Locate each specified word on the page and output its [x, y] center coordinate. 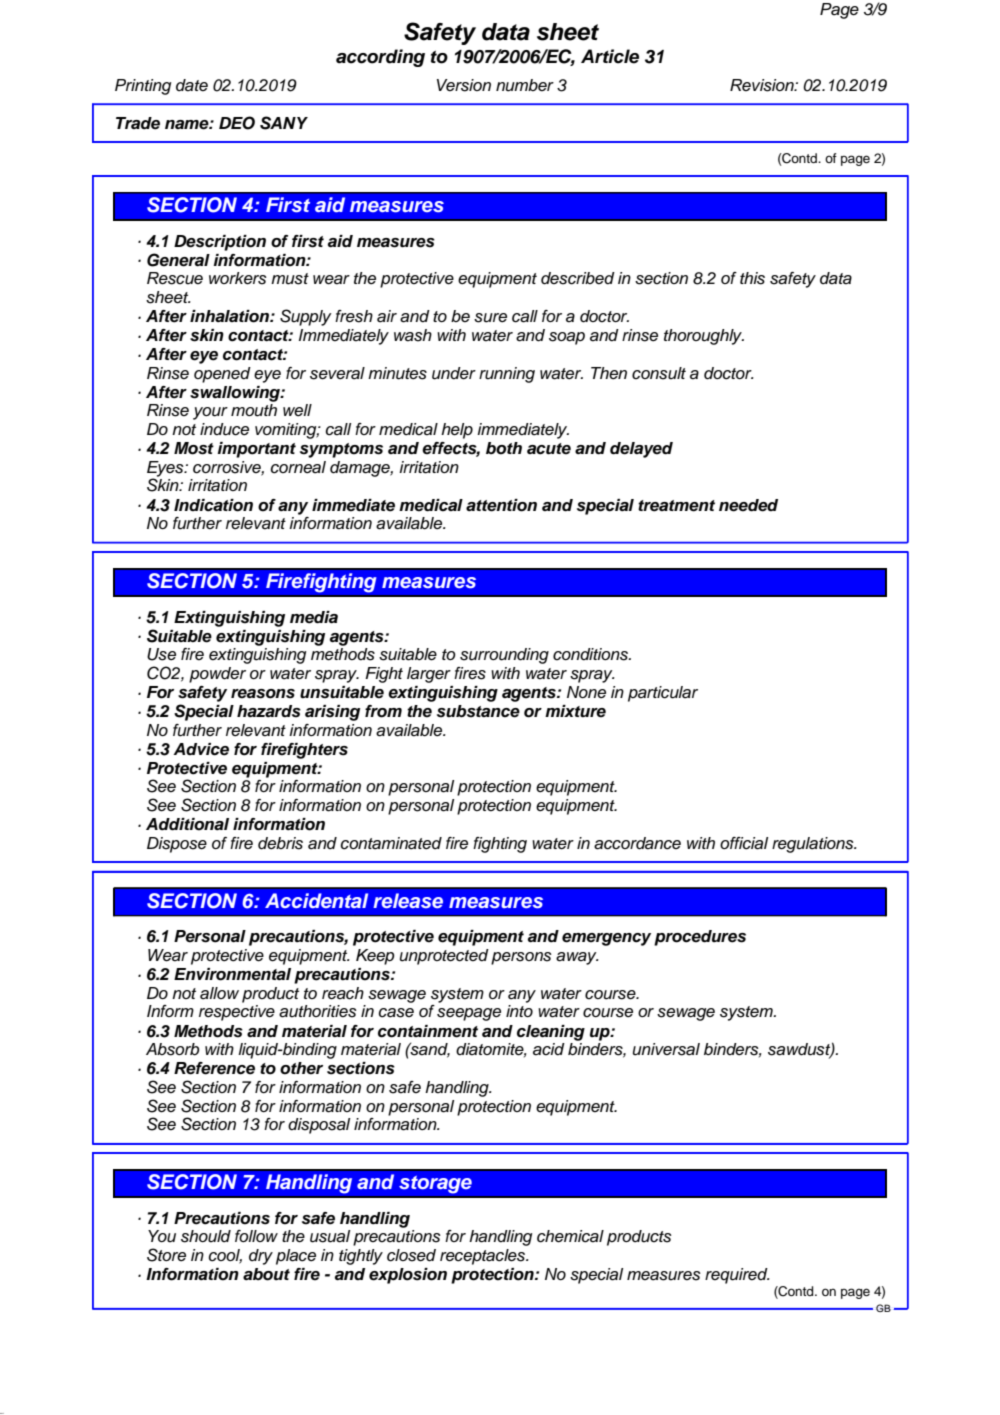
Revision [763, 85]
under [454, 373]
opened [222, 375]
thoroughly [704, 337]
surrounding [504, 656]
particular [663, 694]
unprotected [444, 957]
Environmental [232, 974]
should [206, 1236]
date [192, 85]
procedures [700, 938]
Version [464, 85]
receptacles [484, 1257]
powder [217, 675]
